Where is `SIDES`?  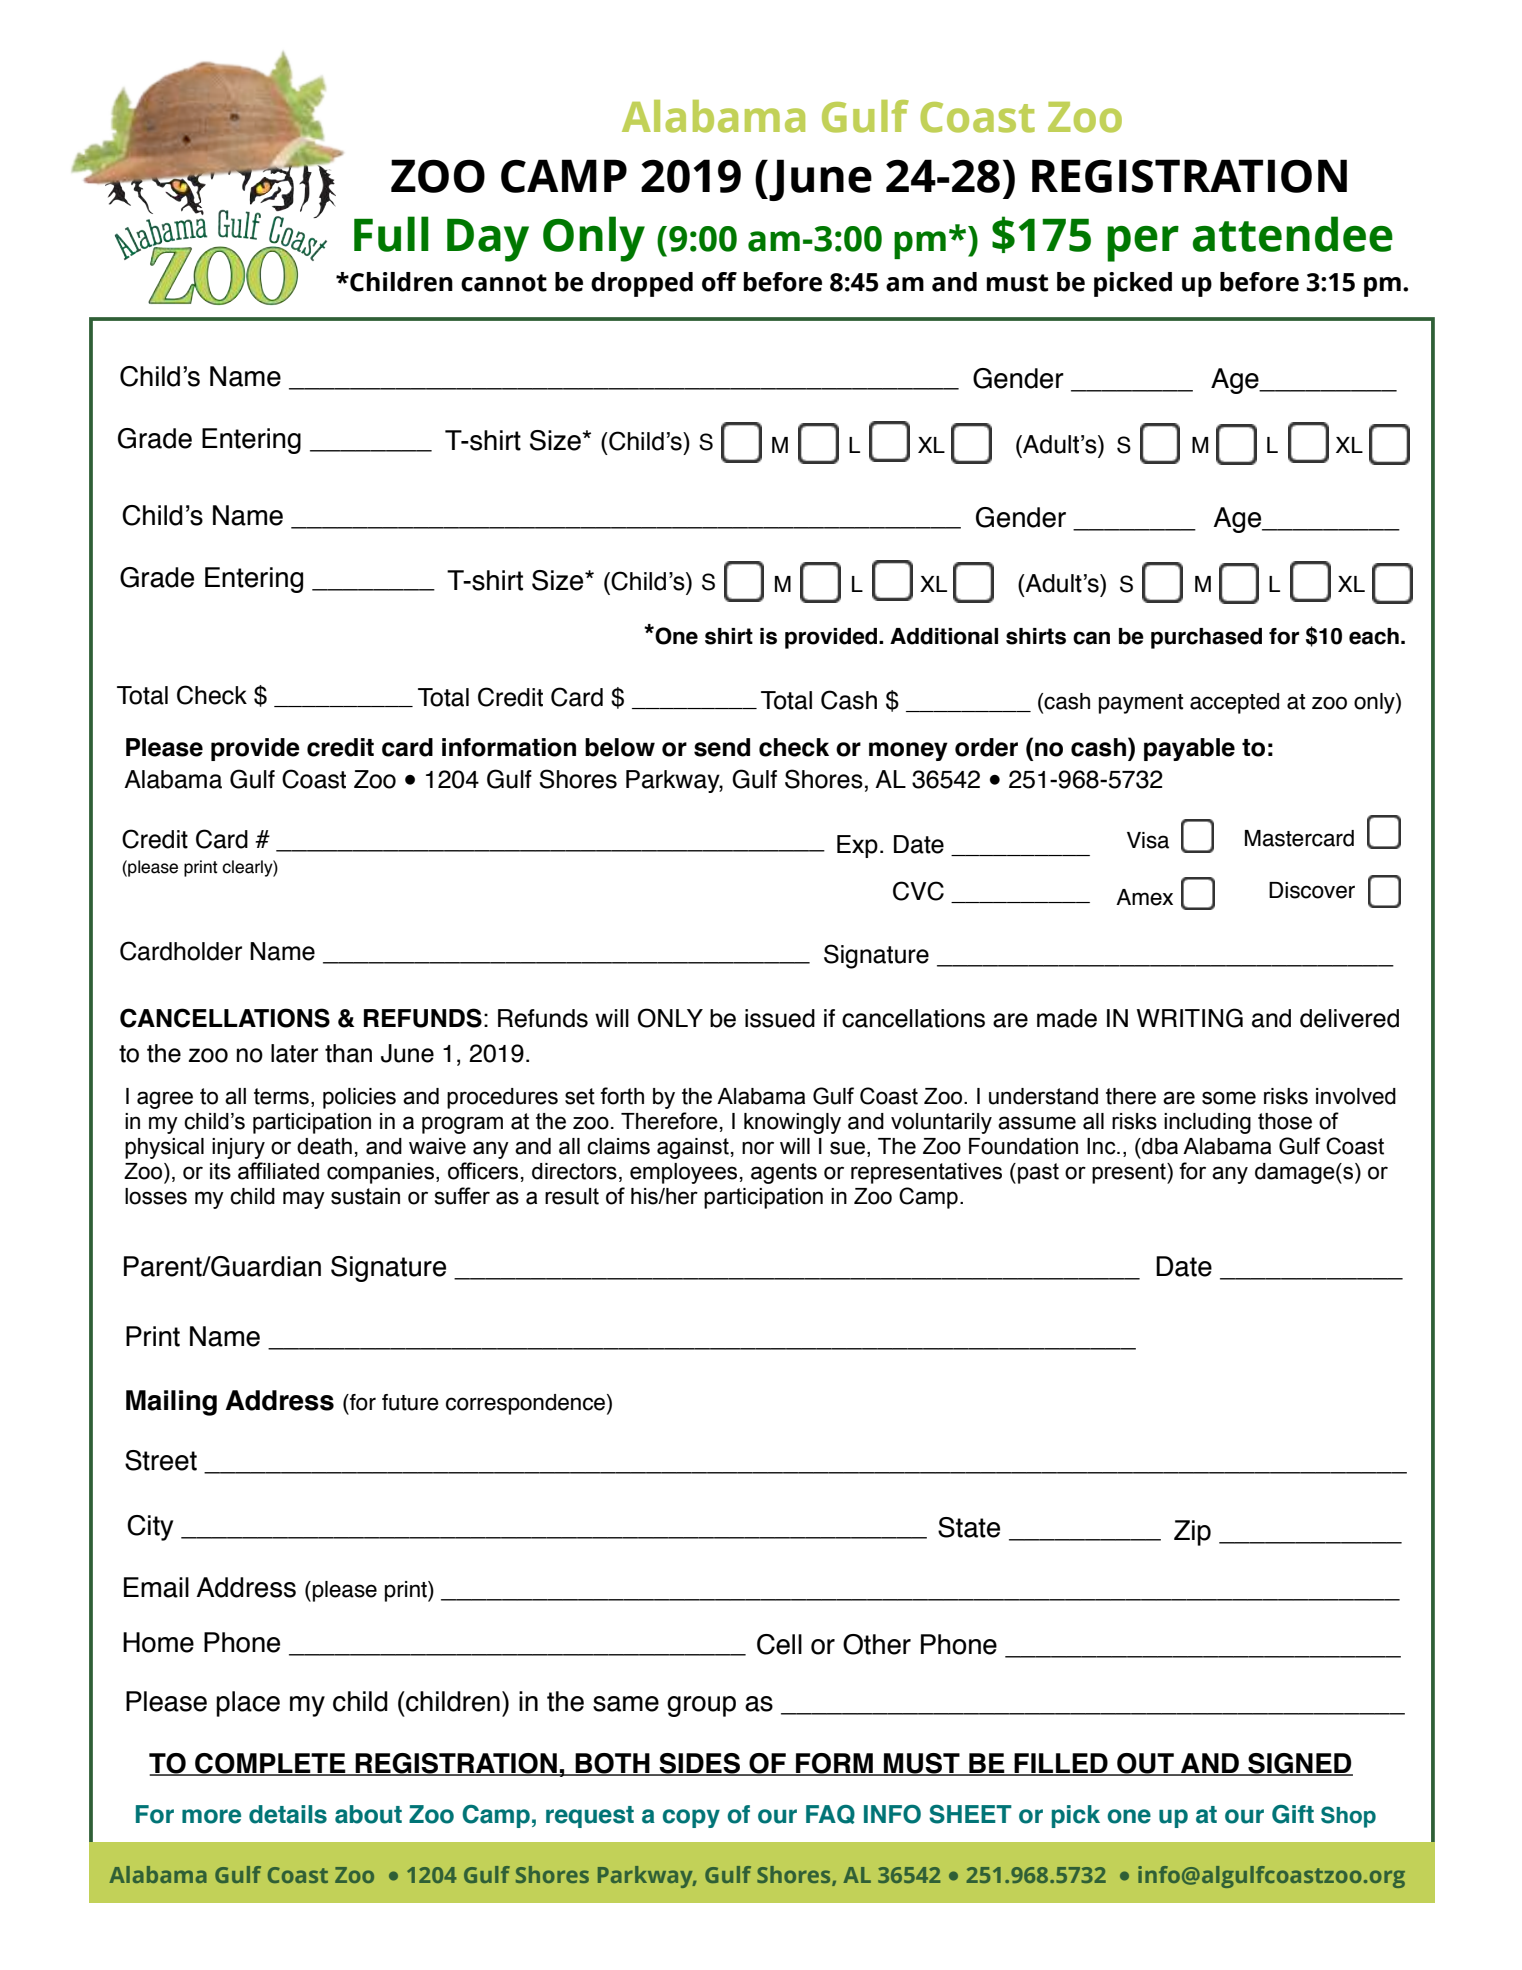
SIDES is located at coordinates (700, 1764).
